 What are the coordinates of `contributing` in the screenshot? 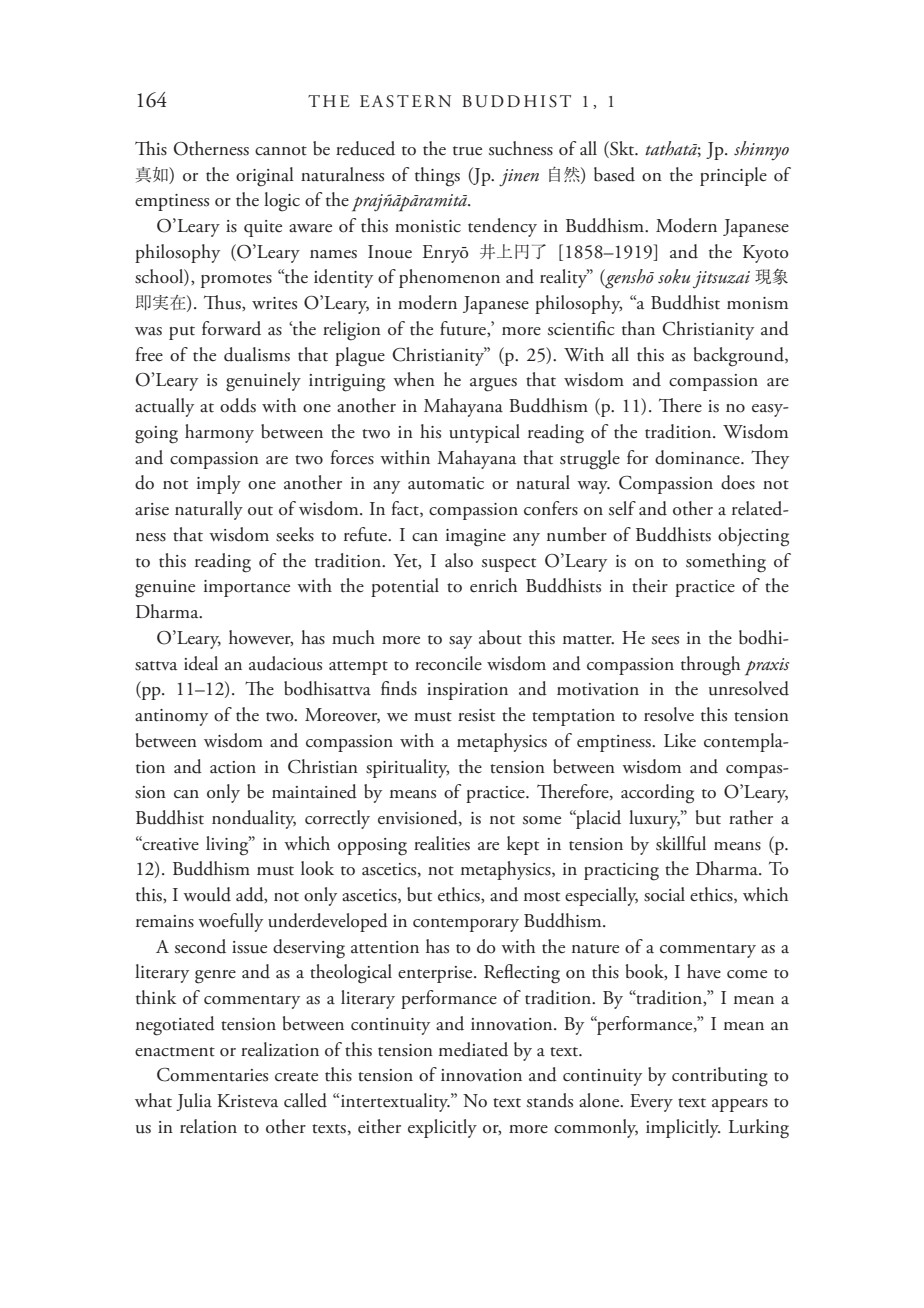 It's located at (720, 1077).
